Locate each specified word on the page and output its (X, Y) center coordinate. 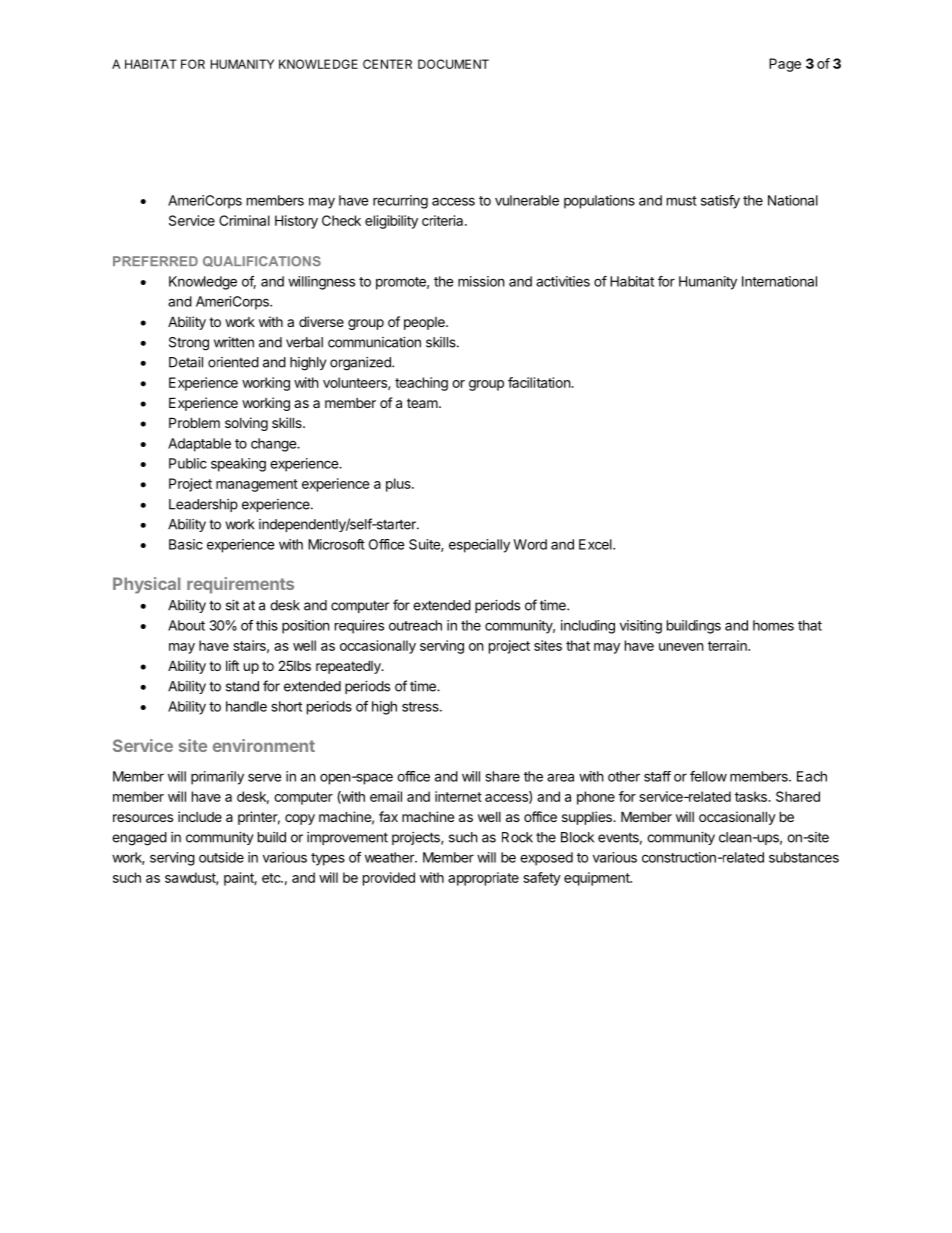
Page (785, 65)
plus (399, 485)
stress (421, 707)
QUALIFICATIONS (262, 261)
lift (232, 665)
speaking (238, 465)
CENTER (387, 64)
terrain (728, 645)
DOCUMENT (453, 64)
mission (481, 281)
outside (221, 857)
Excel (596, 544)
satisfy (720, 202)
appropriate (483, 879)
